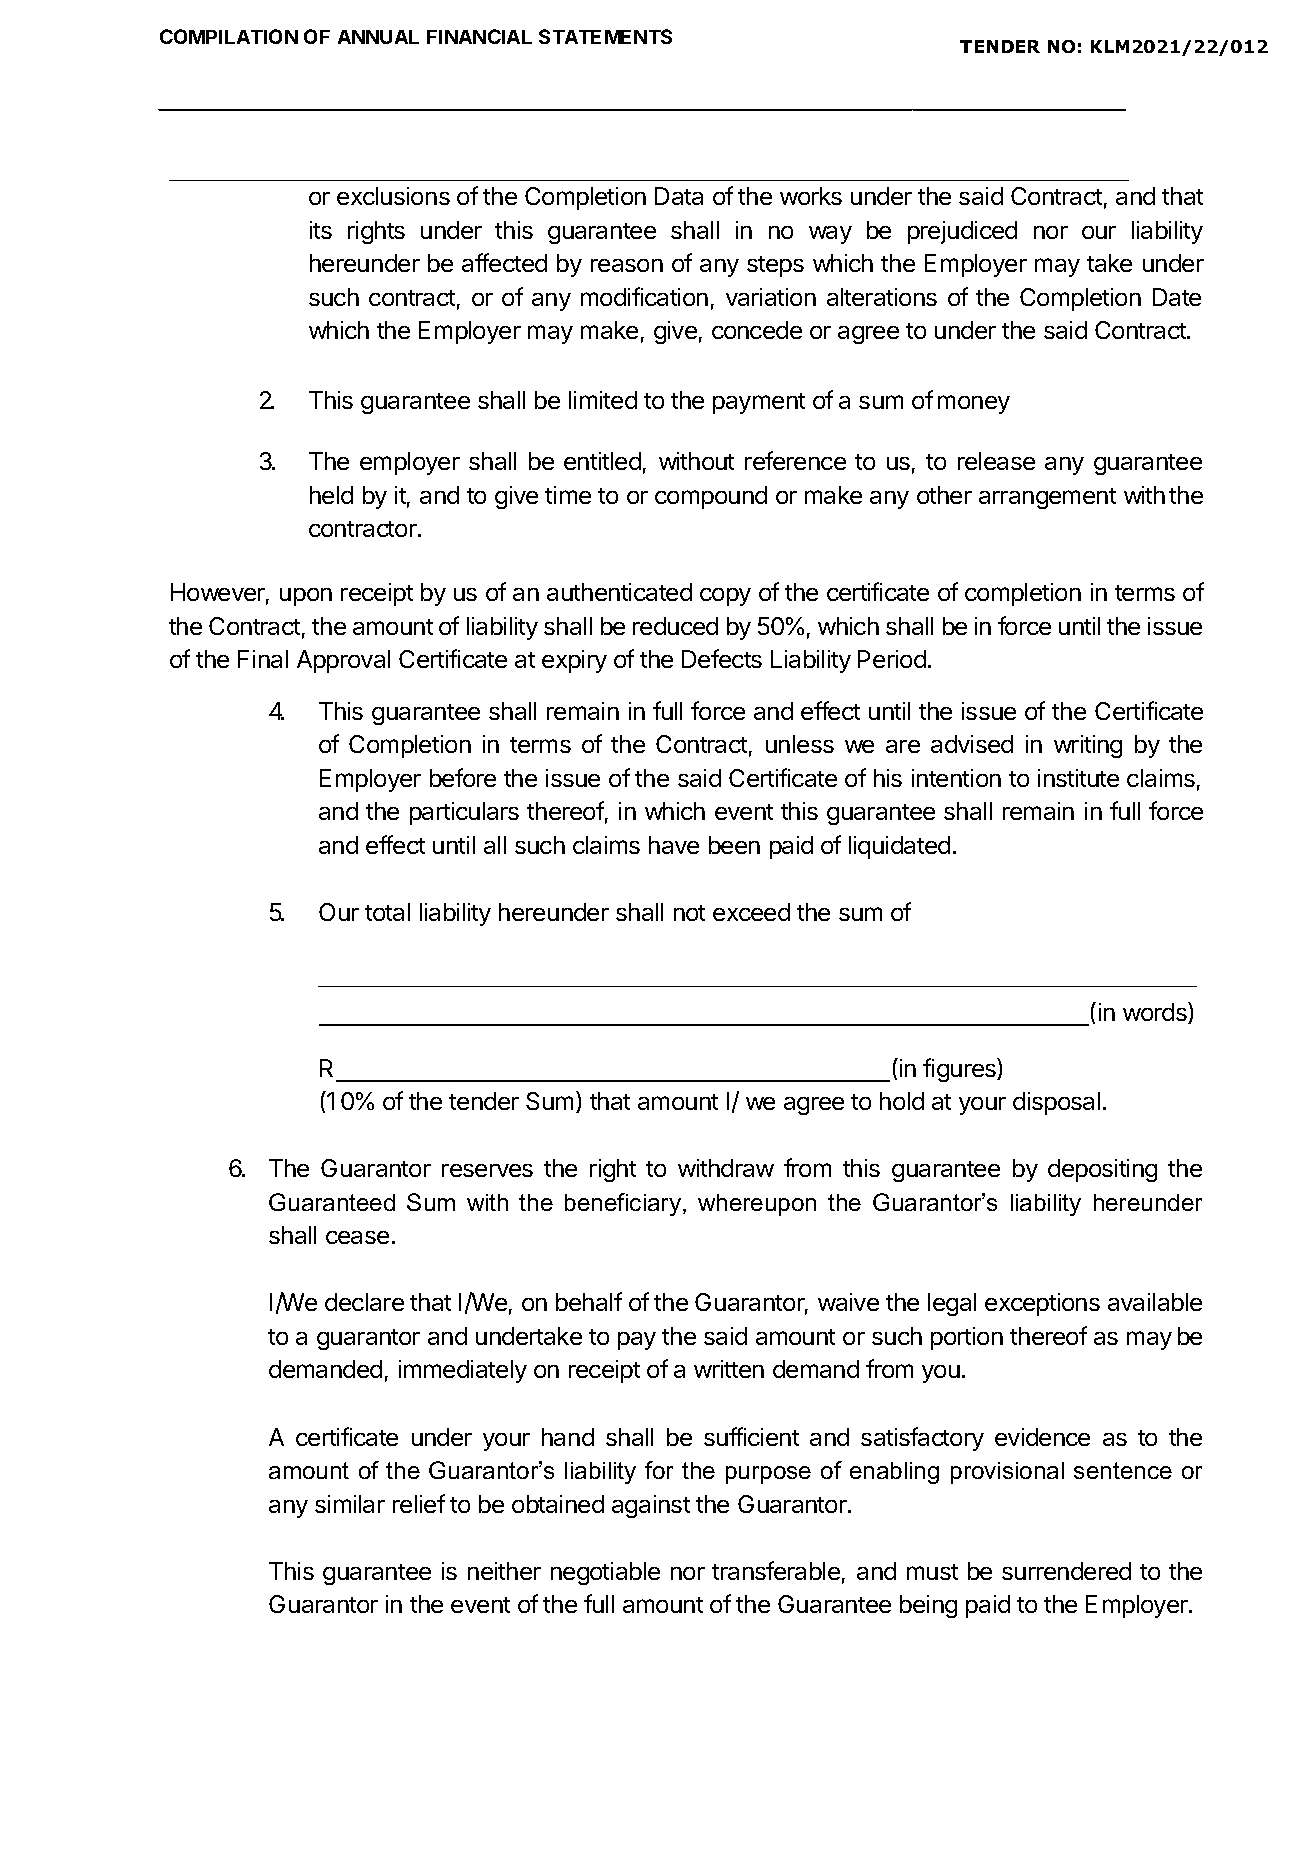  Describe the element at coordinates (651, 1506) in the screenshot. I see `against` at that location.
